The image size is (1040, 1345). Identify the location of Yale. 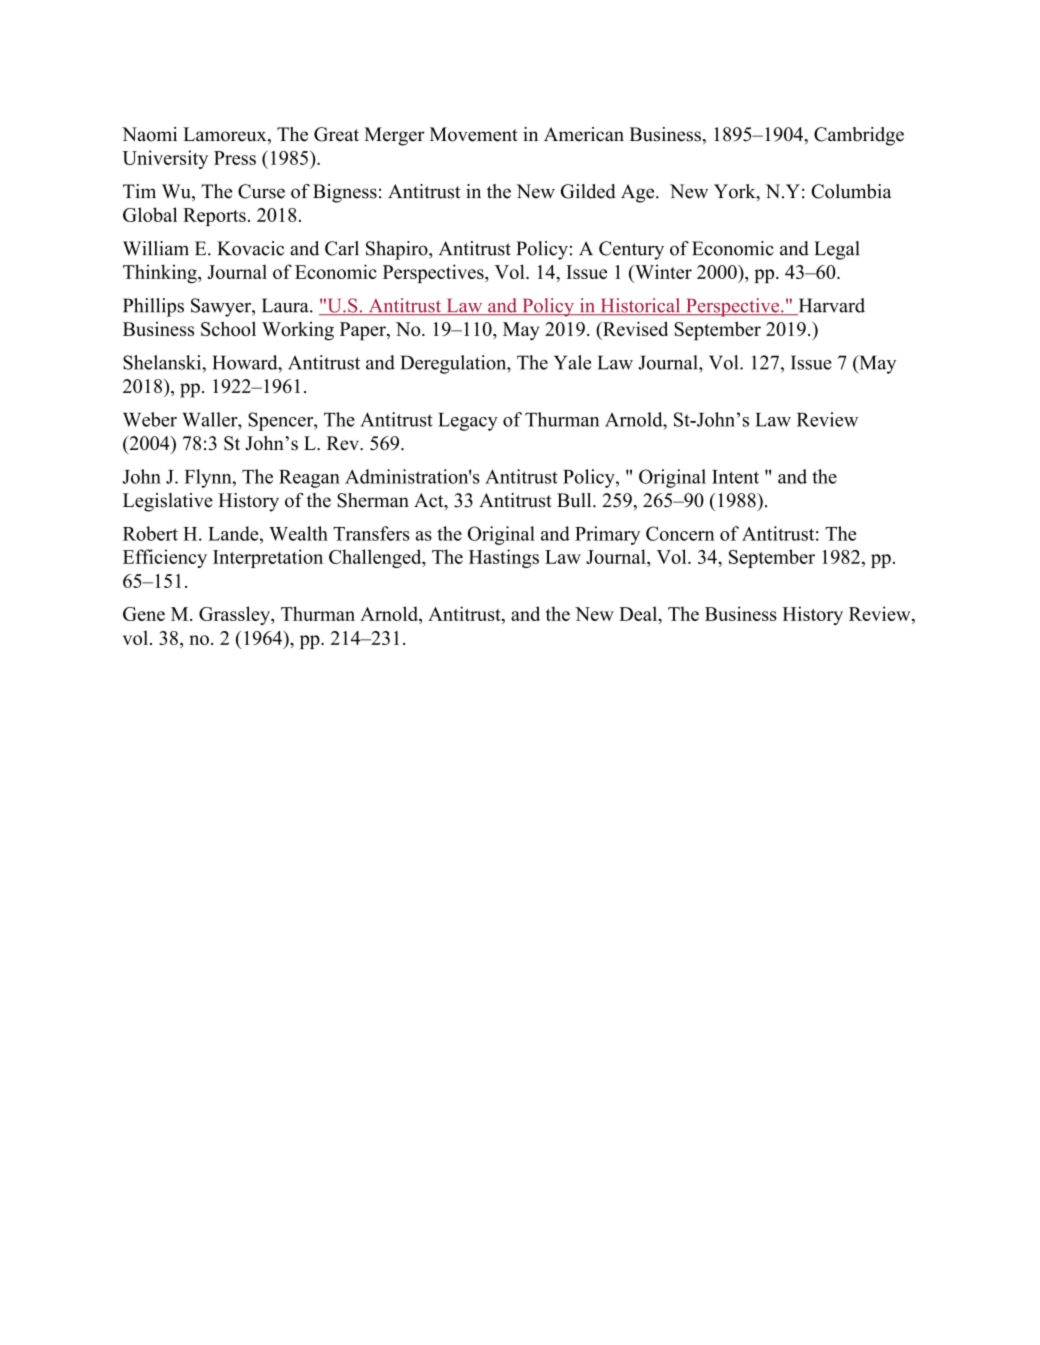
(572, 362).
